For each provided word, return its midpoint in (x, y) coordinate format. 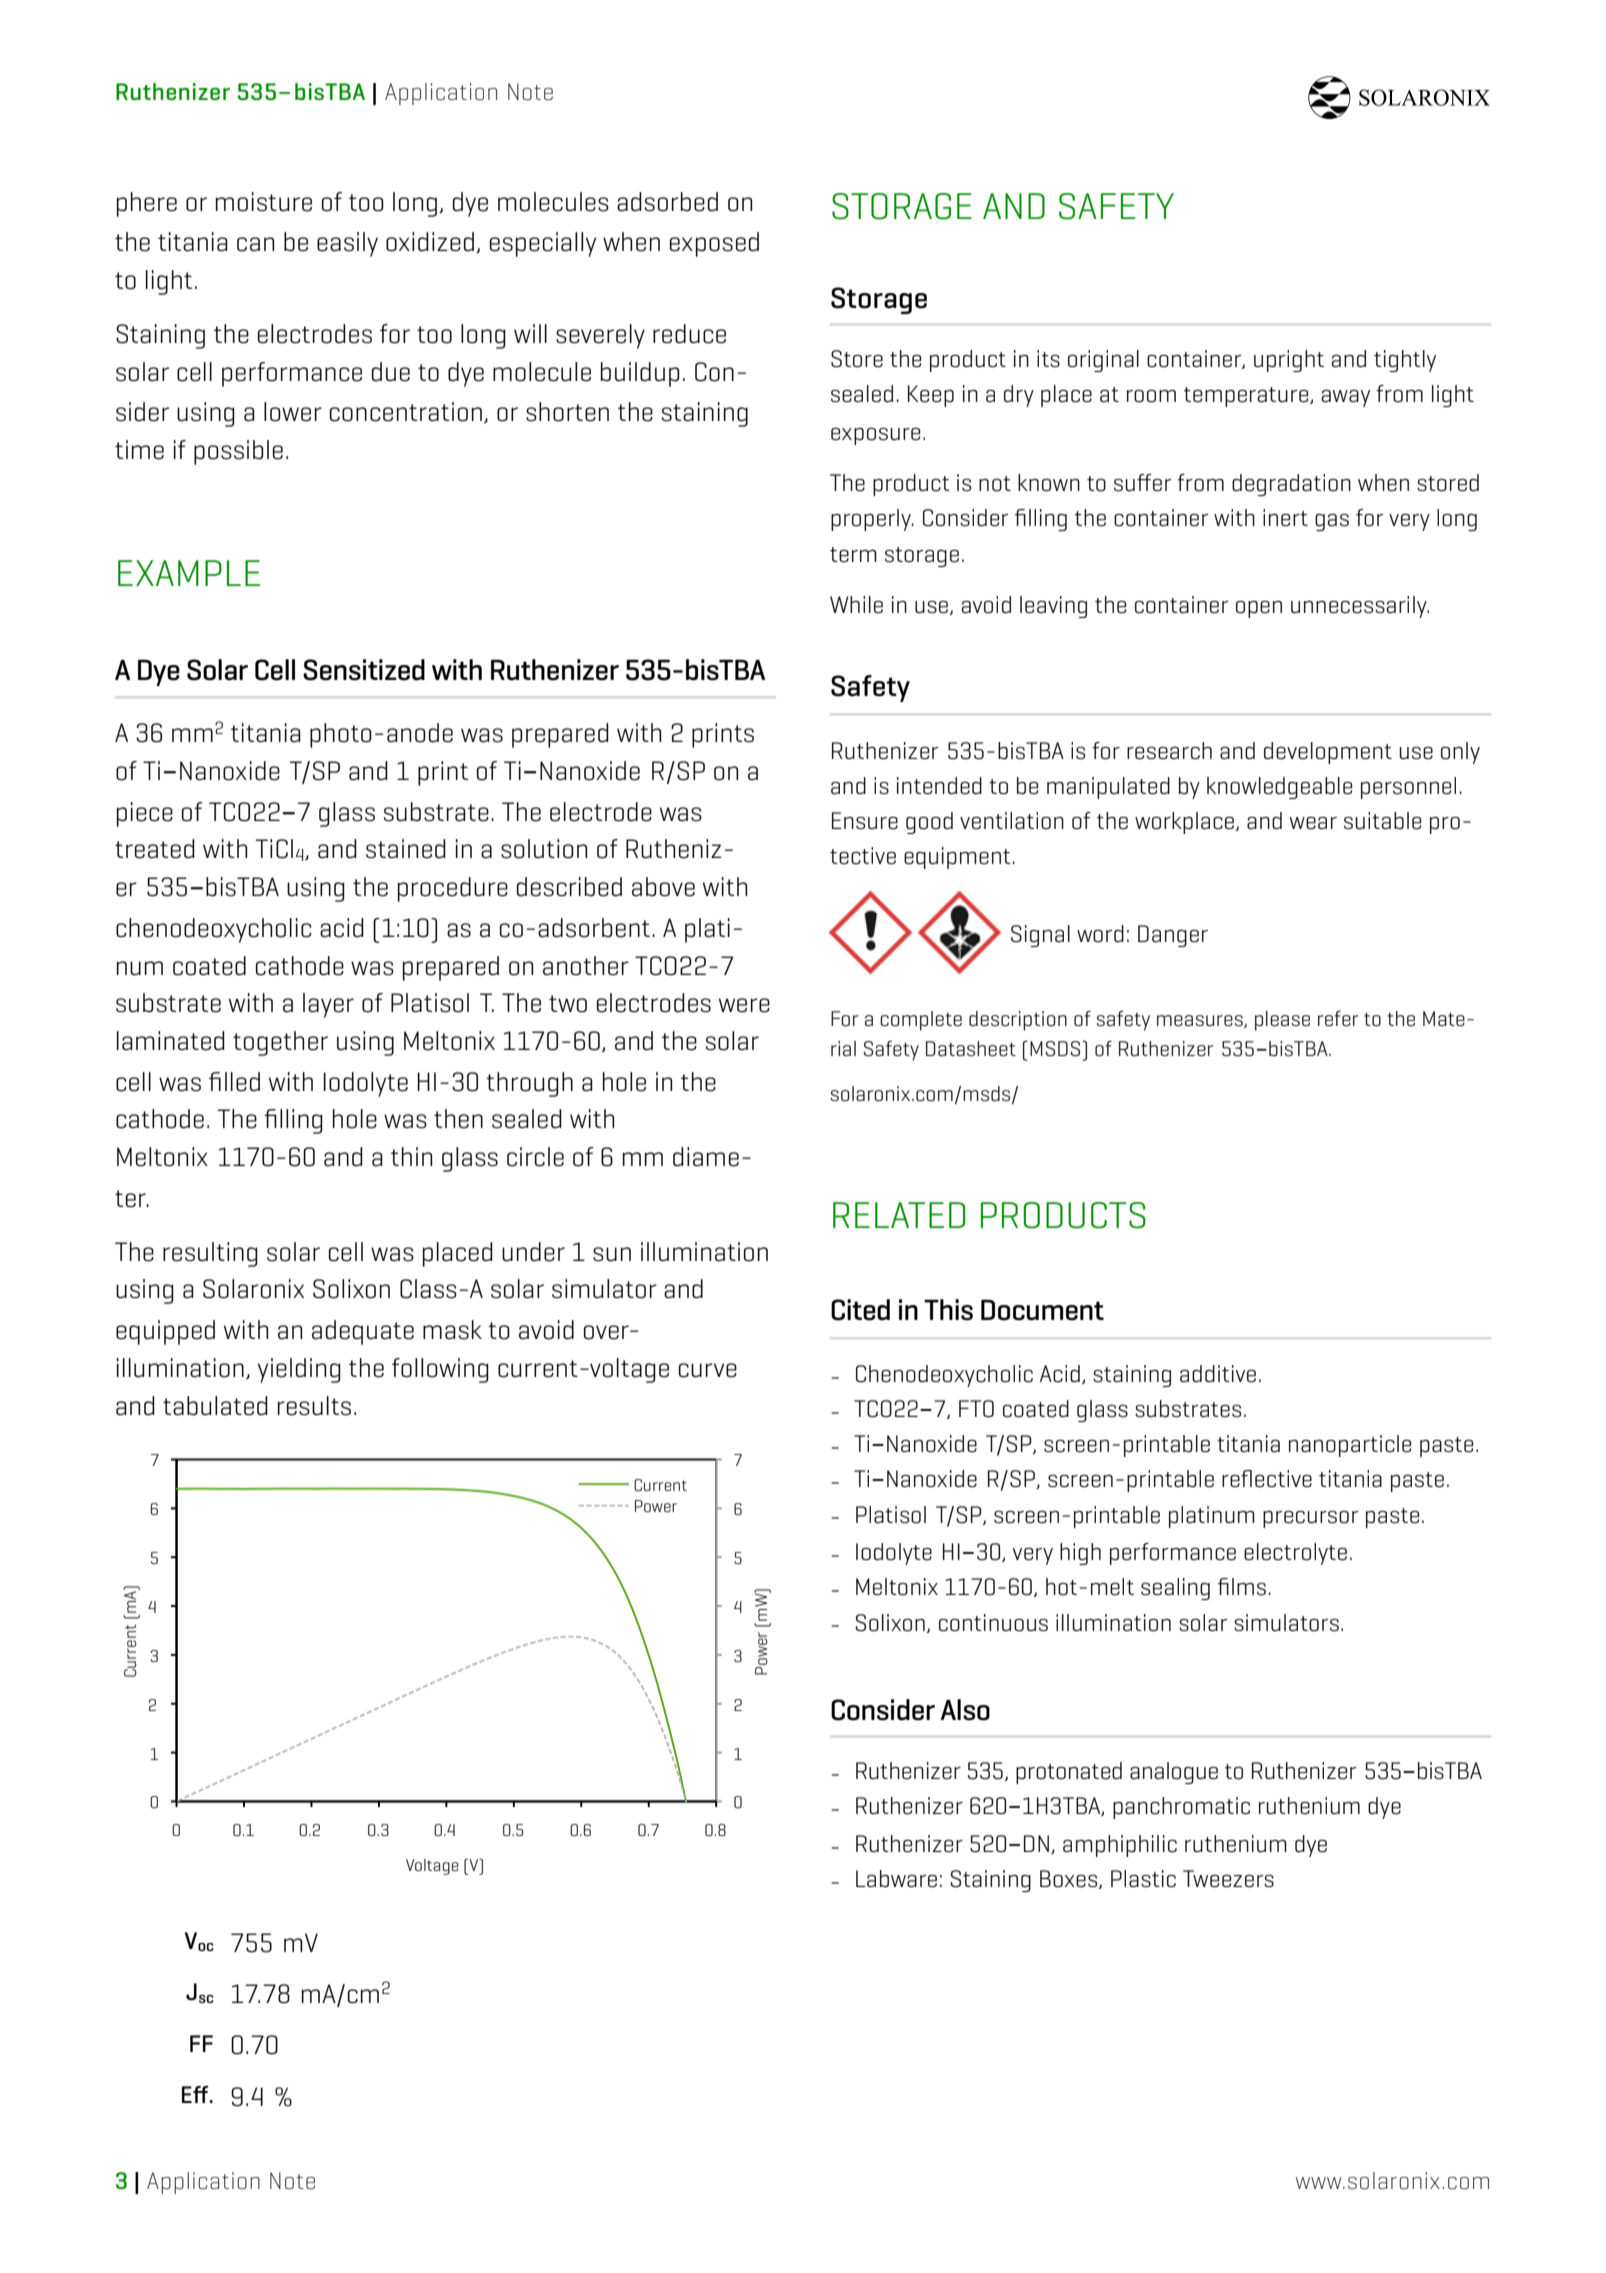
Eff (196, 2094)
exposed (714, 244)
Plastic (1143, 1879)
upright (1289, 361)
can (255, 244)
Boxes (1070, 1879)
